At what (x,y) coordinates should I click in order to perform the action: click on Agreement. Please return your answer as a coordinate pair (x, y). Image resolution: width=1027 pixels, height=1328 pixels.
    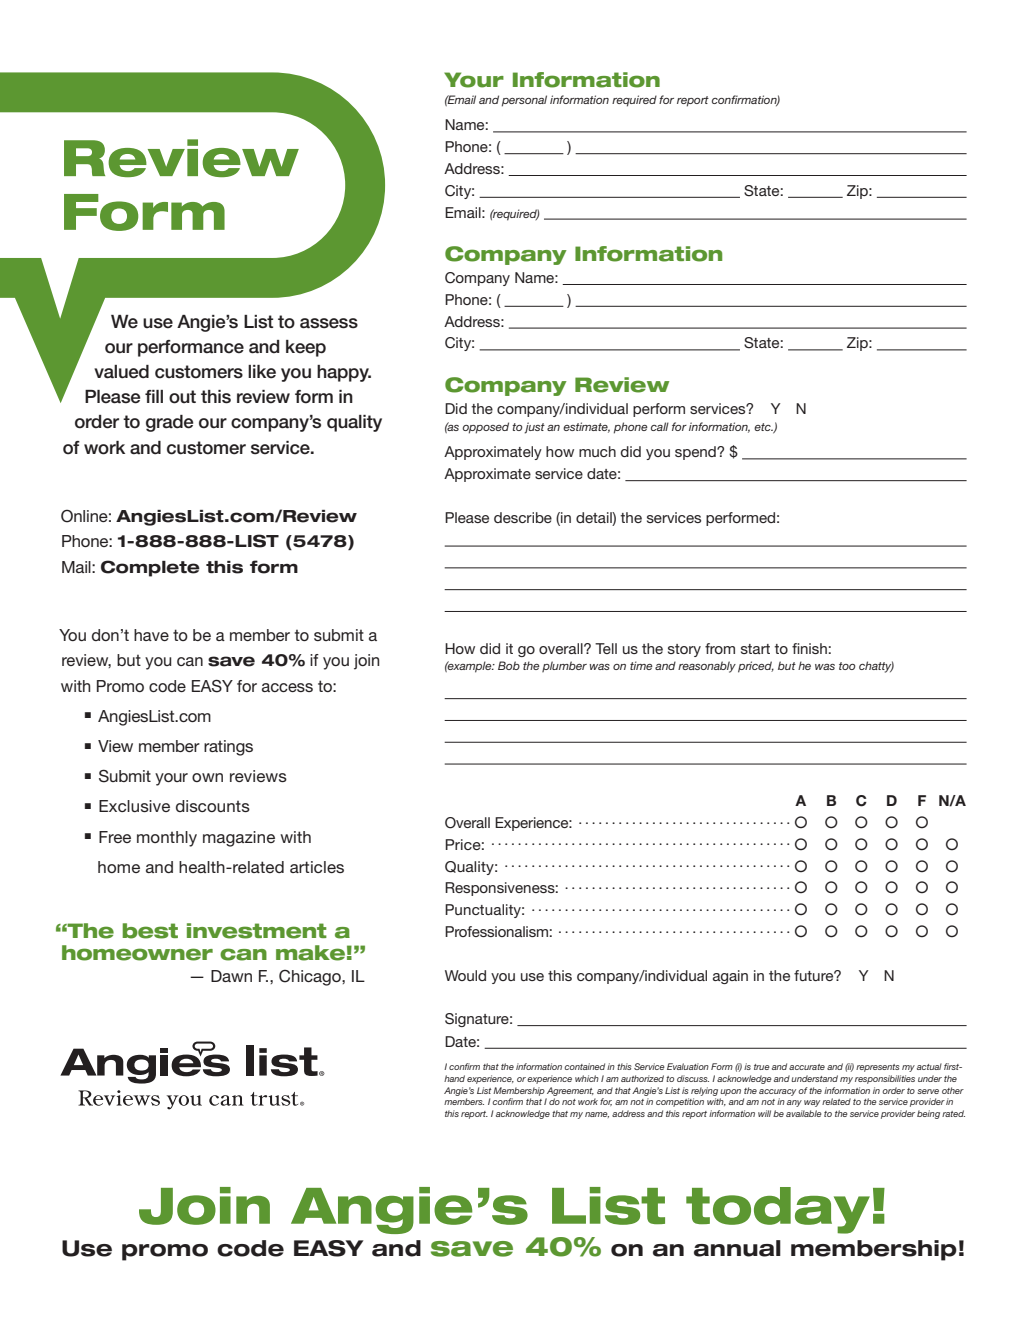
    Looking at the image, I should click on (570, 1091).
